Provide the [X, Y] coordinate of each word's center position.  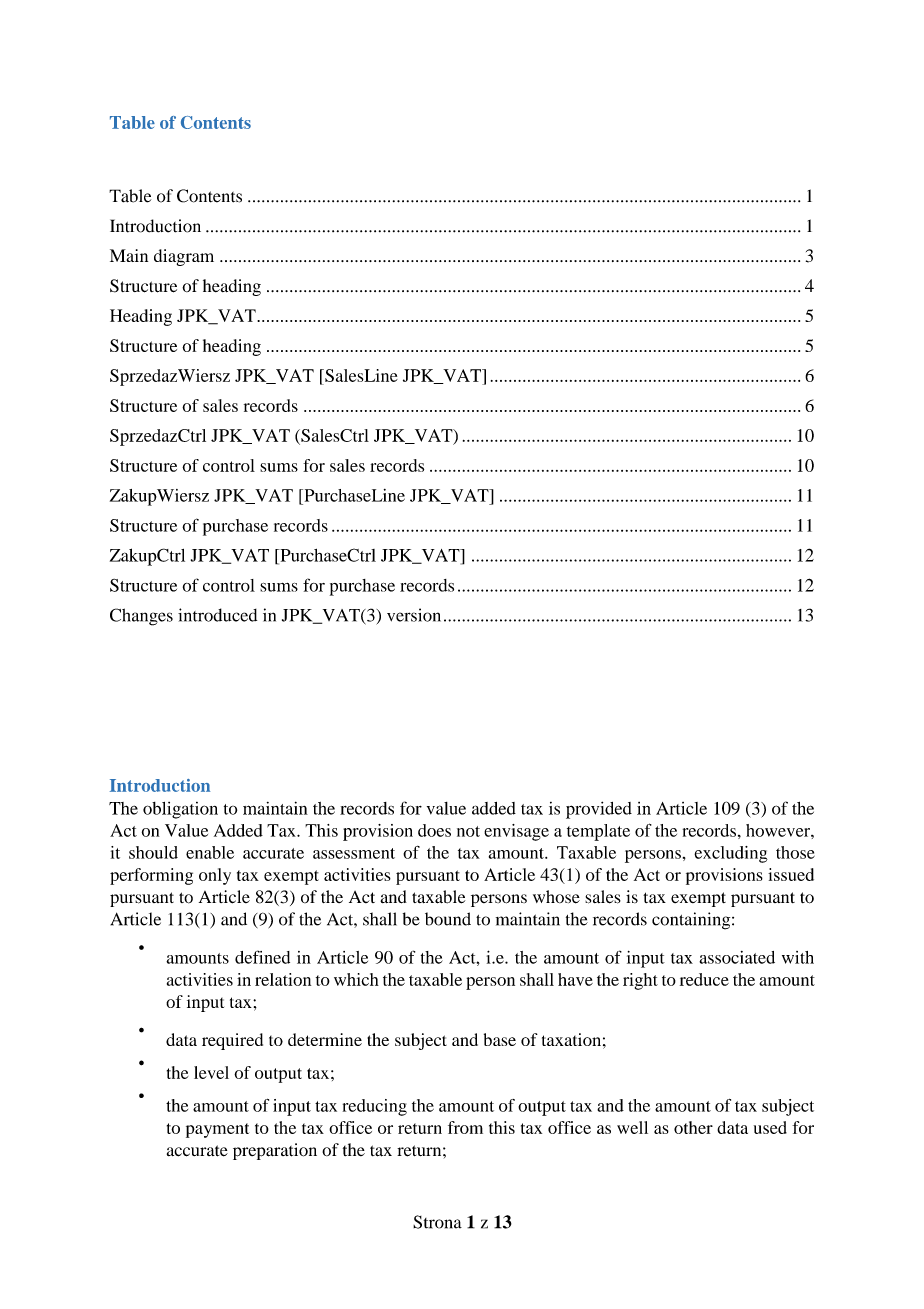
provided [599, 810]
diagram [184, 257]
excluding [731, 854]
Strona [437, 1222]
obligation [180, 810]
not [468, 831]
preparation [275, 1151]
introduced [217, 615]
